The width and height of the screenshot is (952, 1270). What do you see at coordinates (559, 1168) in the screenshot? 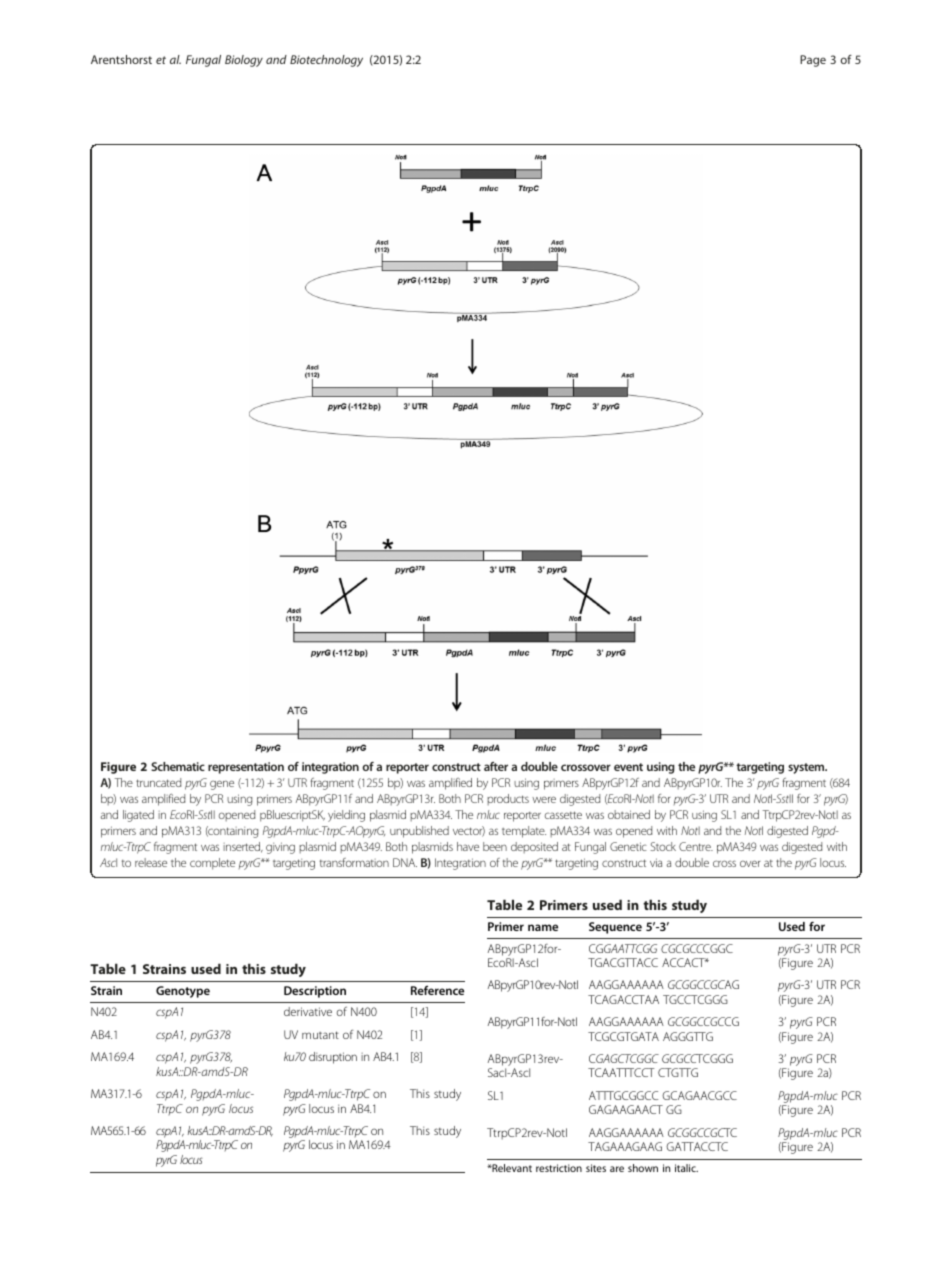
I see `restriction` at bounding box center [559, 1168].
